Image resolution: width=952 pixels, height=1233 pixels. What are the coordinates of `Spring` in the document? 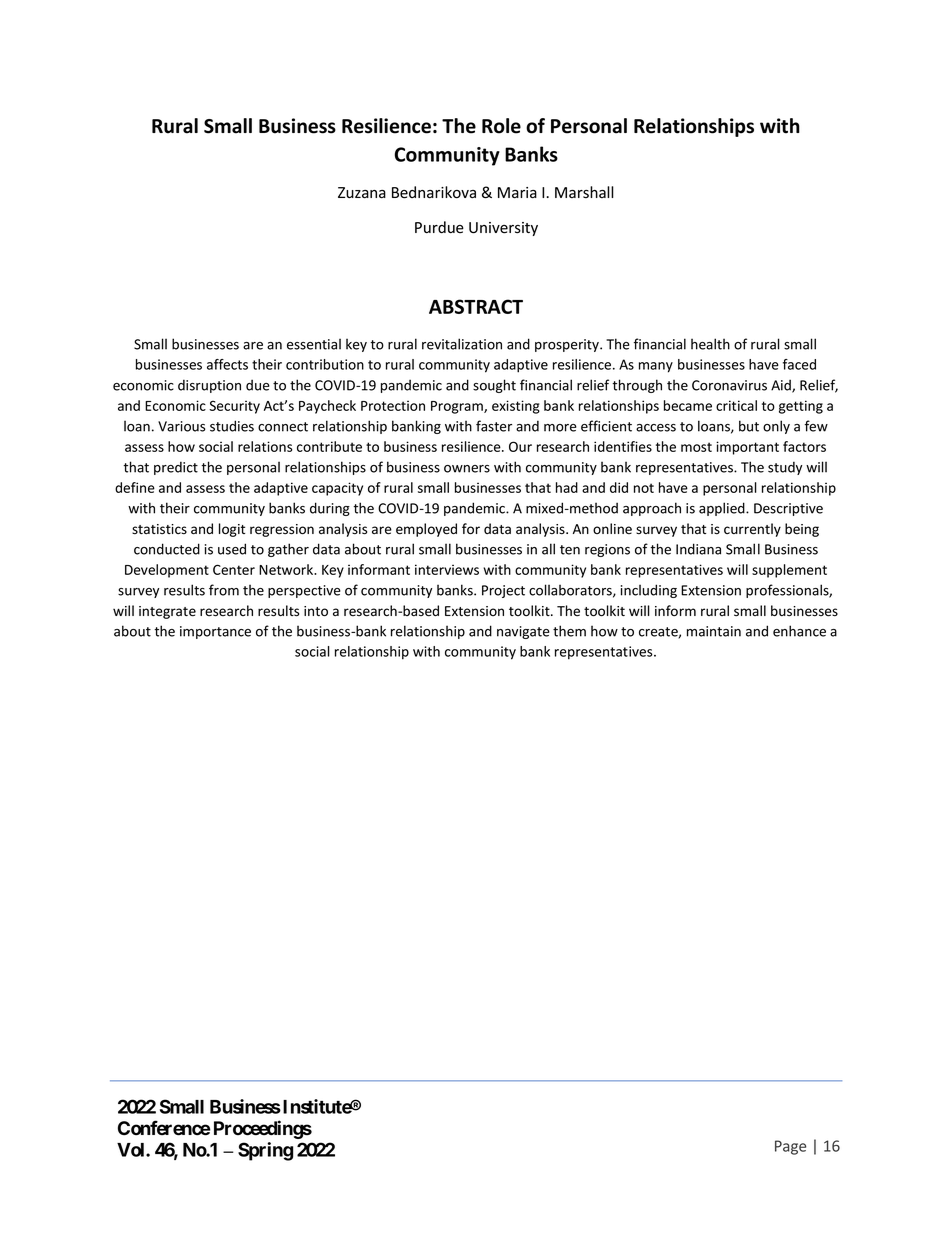 It's located at (265, 1151).
